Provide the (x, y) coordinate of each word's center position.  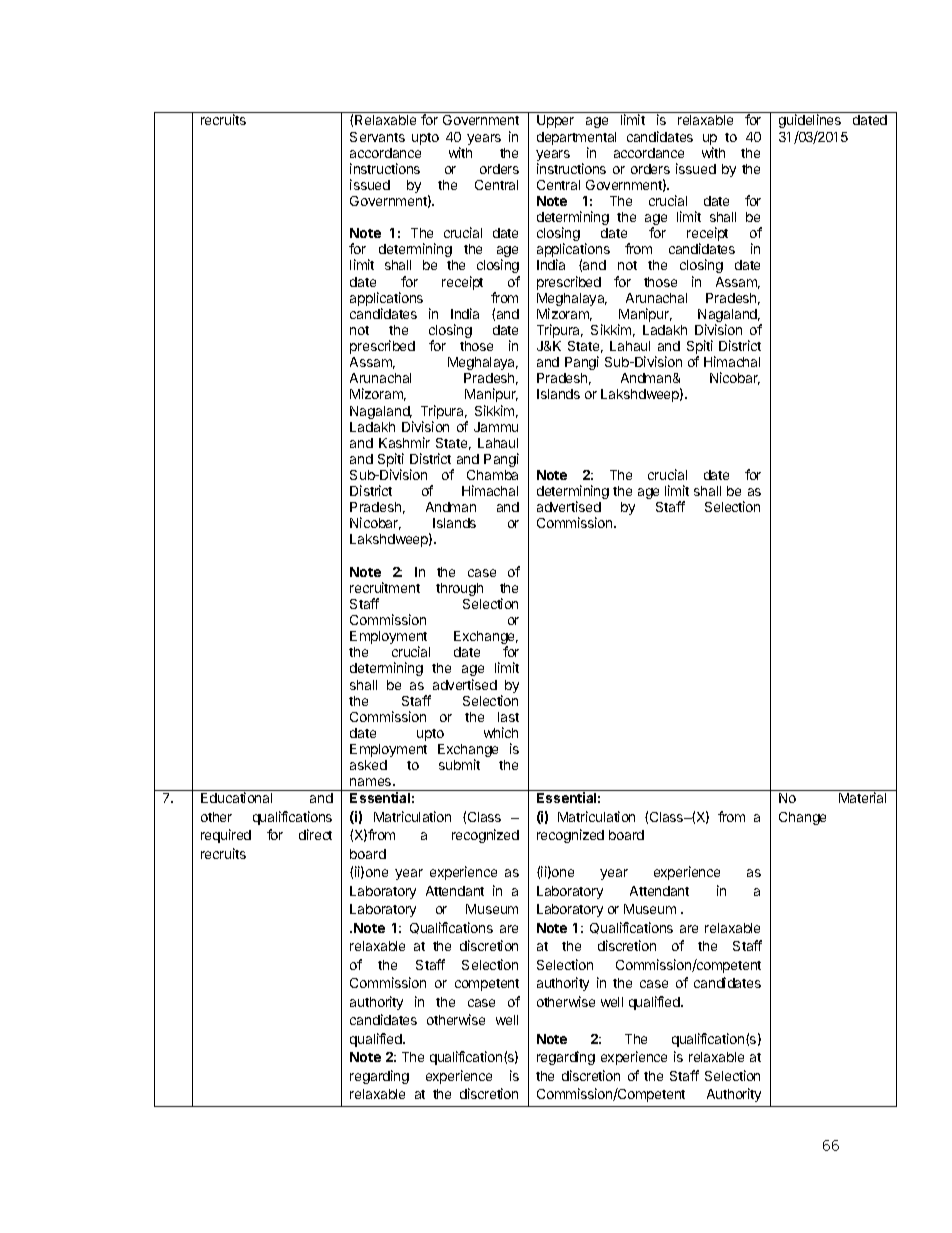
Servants (377, 137)
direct (315, 834)
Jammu (496, 427)
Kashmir (404, 442)
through (459, 589)
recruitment (385, 587)
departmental (576, 138)
